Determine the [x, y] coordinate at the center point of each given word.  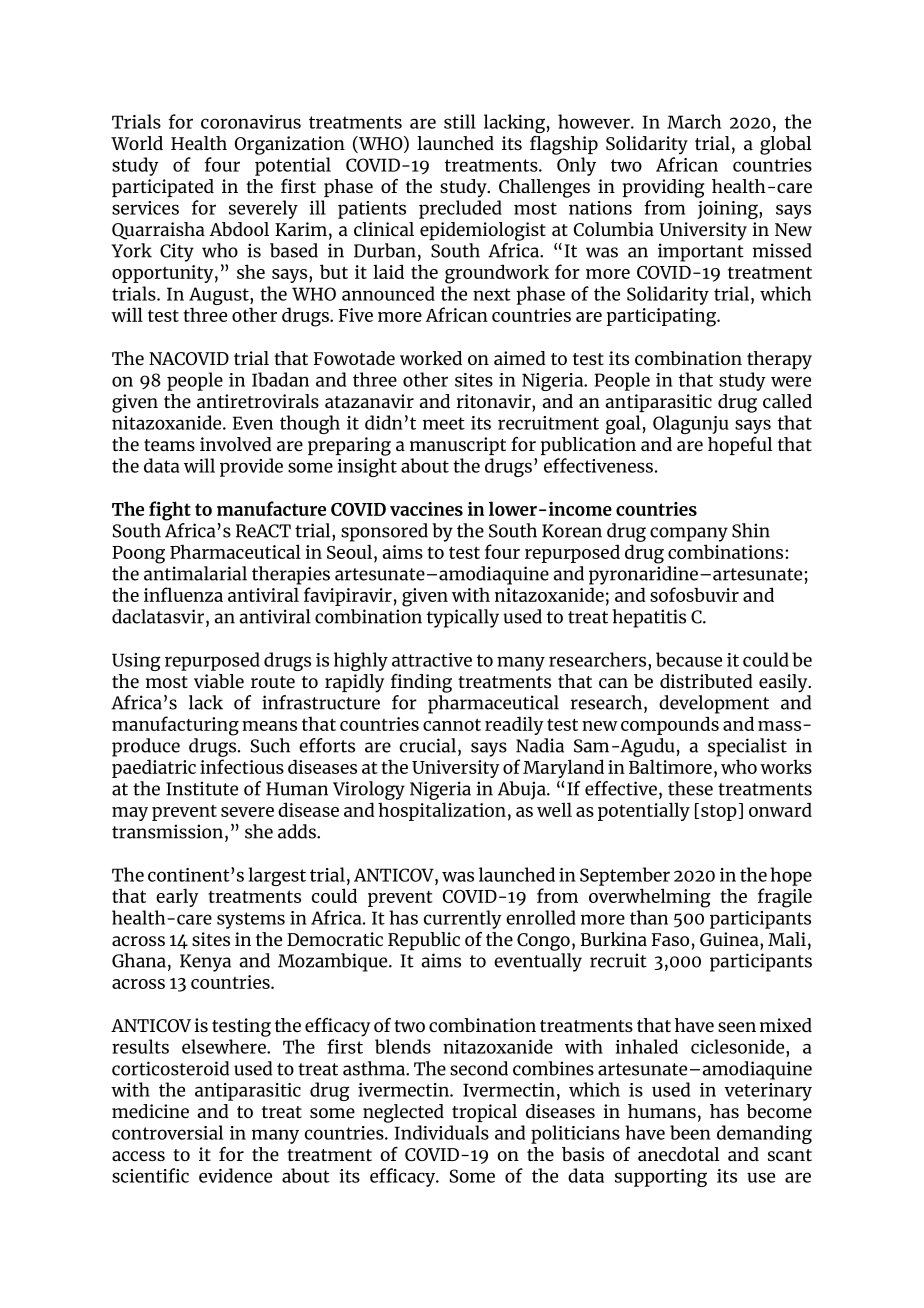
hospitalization [442, 811]
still [460, 121]
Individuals [441, 1132]
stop [719, 813]
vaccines [426, 509]
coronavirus [251, 122]
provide [251, 467]
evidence [235, 1175]
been [690, 1132]
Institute [202, 788]
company [689, 534]
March [694, 121]
